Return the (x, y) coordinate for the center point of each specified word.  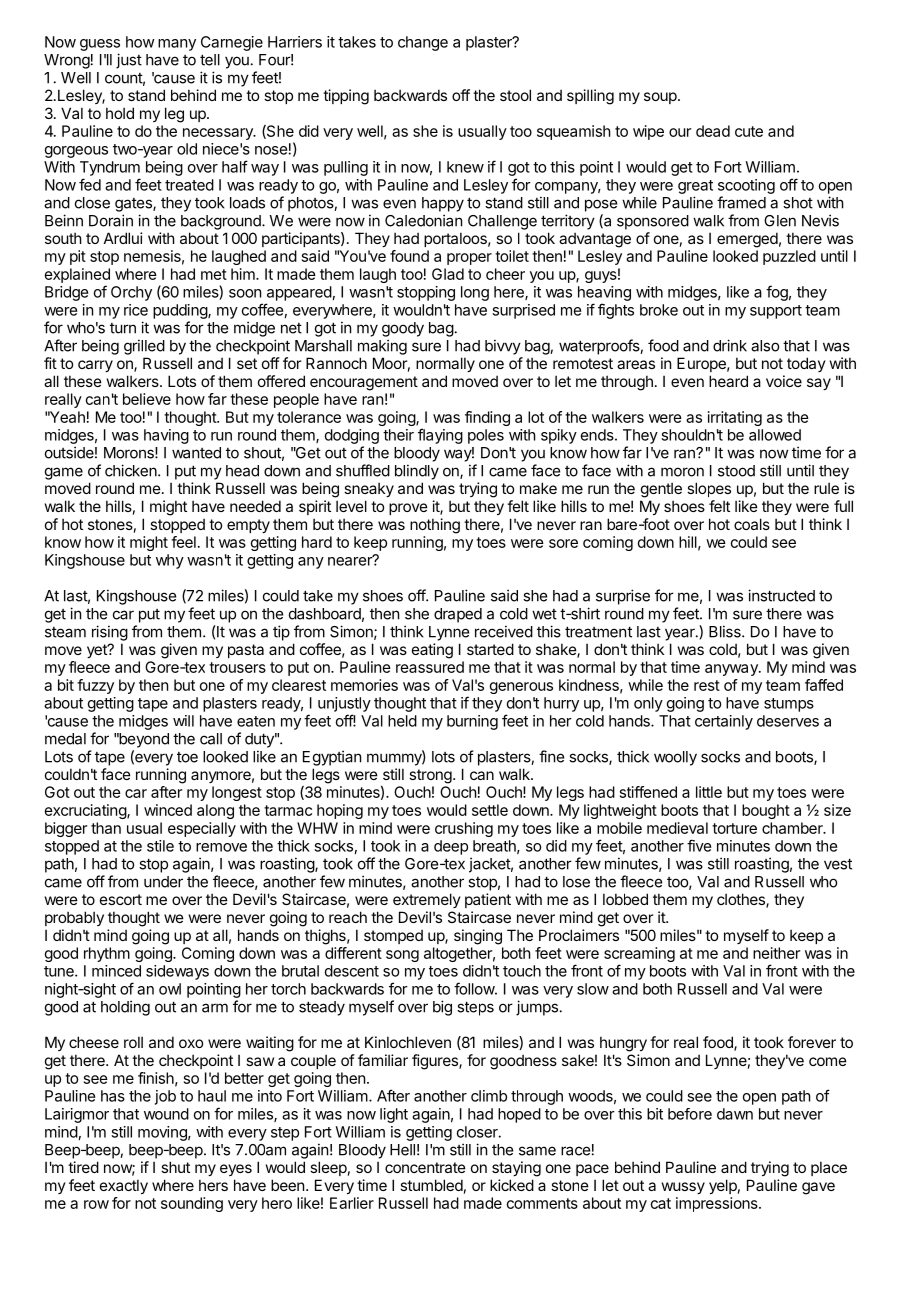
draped (458, 615)
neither (776, 953)
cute (749, 131)
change (423, 43)
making (382, 347)
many (177, 45)
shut (175, 1167)
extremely (427, 900)
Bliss (726, 631)
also (765, 346)
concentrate (425, 1167)
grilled (144, 347)
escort (121, 899)
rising (110, 633)
